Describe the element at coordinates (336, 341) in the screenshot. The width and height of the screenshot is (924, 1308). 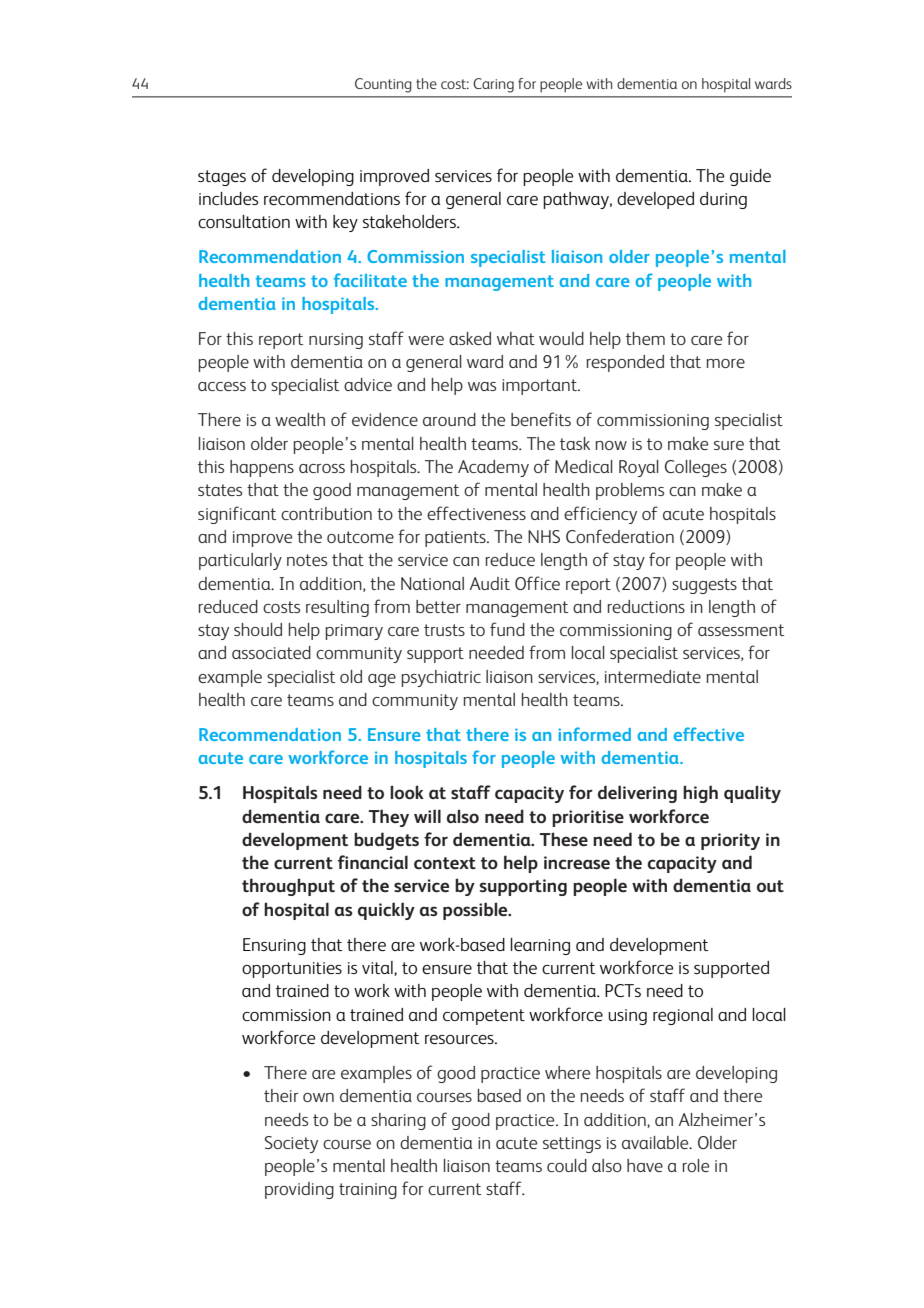
I see `nursing` at that location.
